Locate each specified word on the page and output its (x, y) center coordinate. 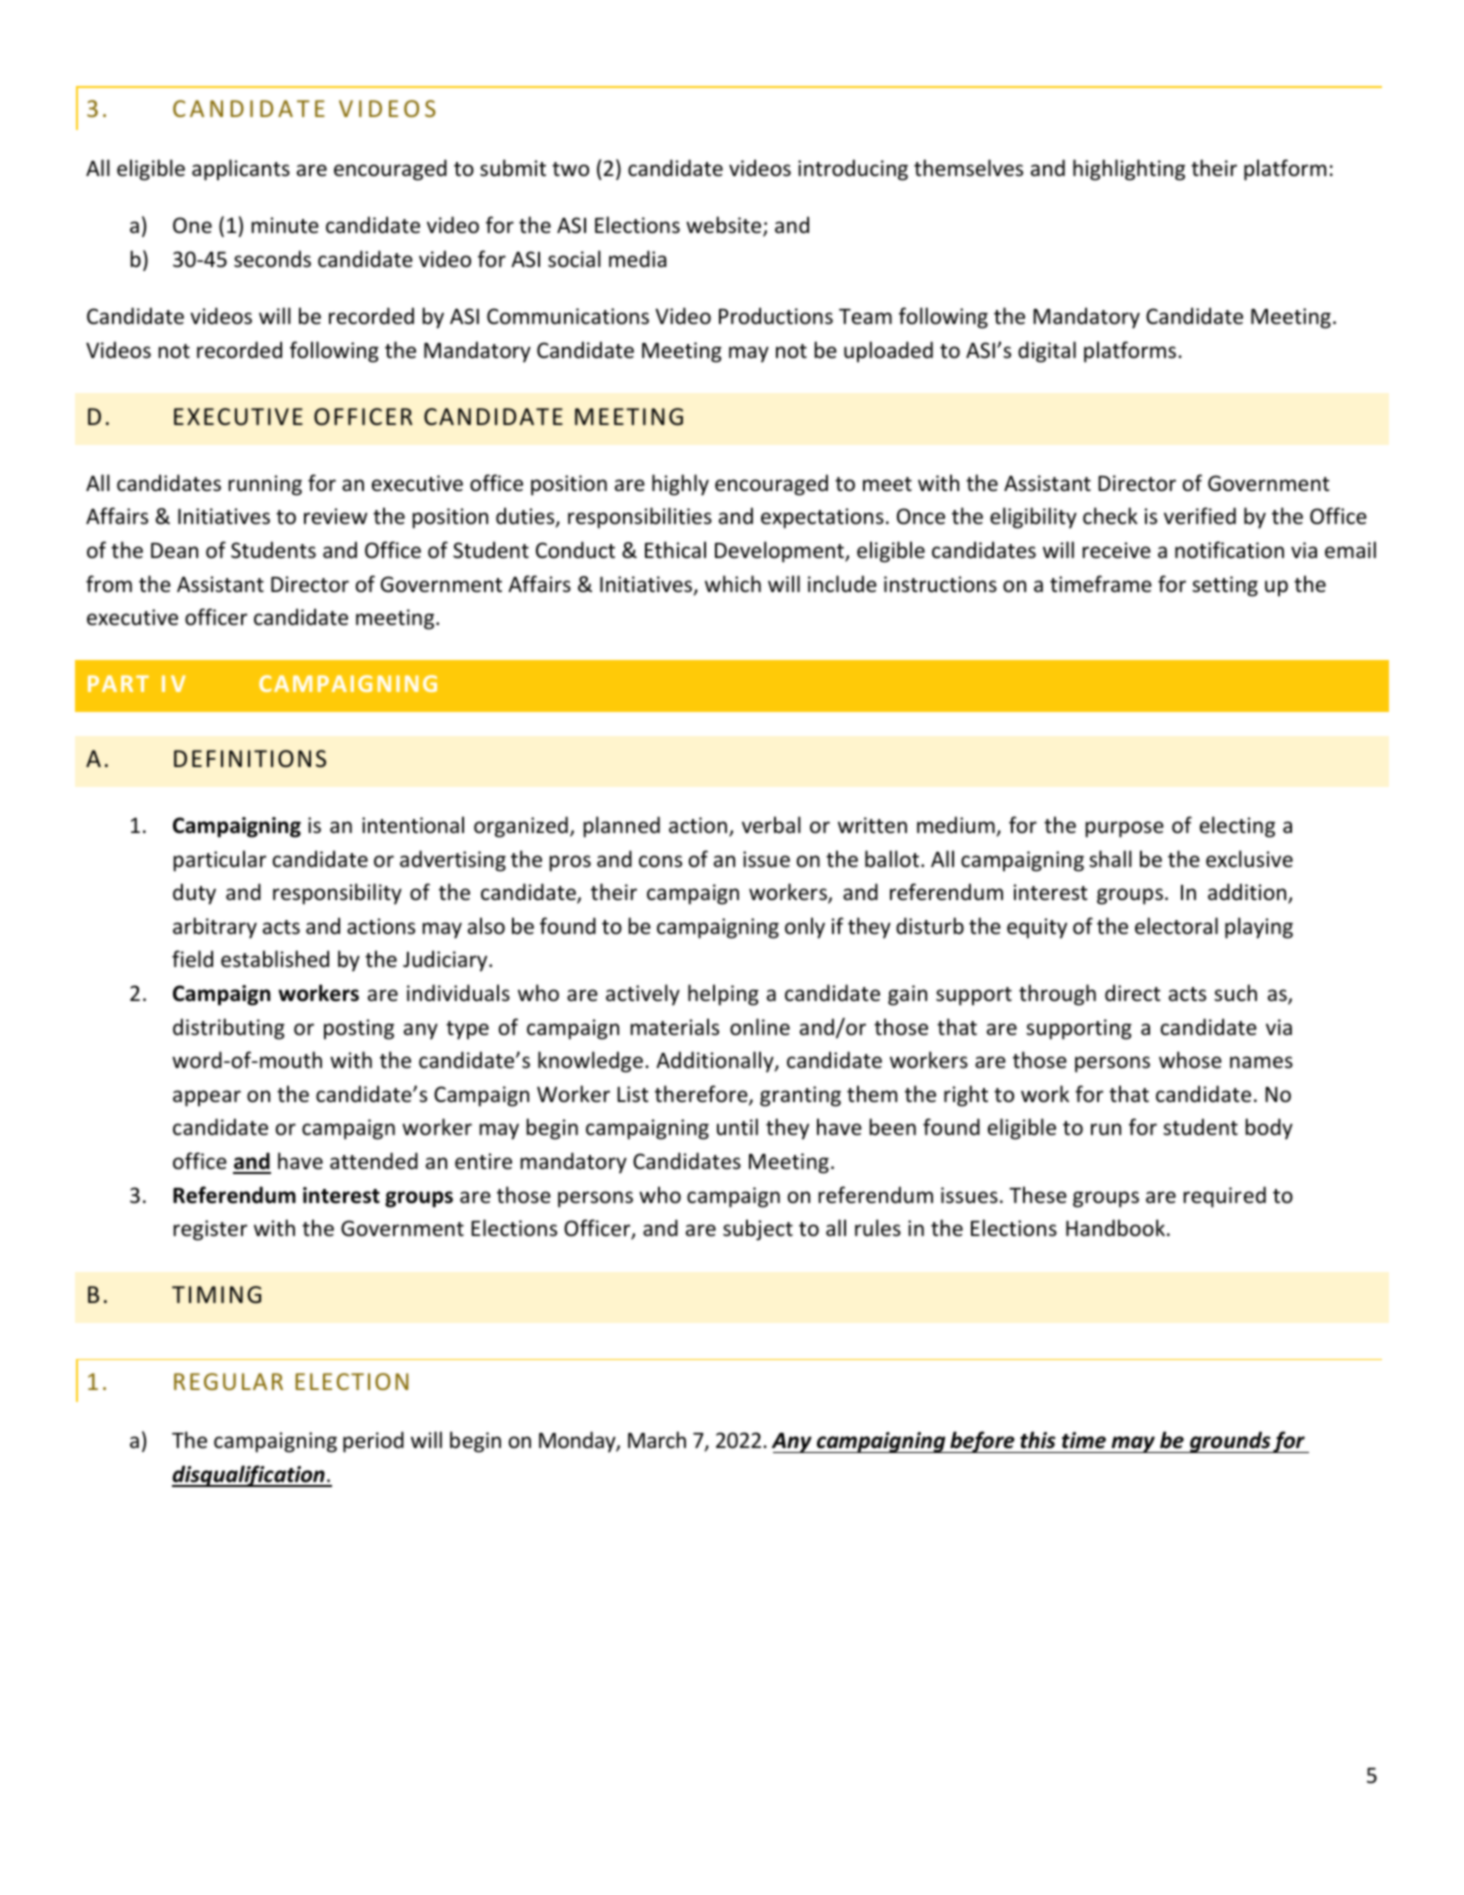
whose (1190, 1060)
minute (285, 225)
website (725, 226)
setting (1225, 586)
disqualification (249, 1476)
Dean (174, 551)
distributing (229, 1029)
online (760, 1027)
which (733, 584)
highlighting (1129, 170)
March (657, 1439)
